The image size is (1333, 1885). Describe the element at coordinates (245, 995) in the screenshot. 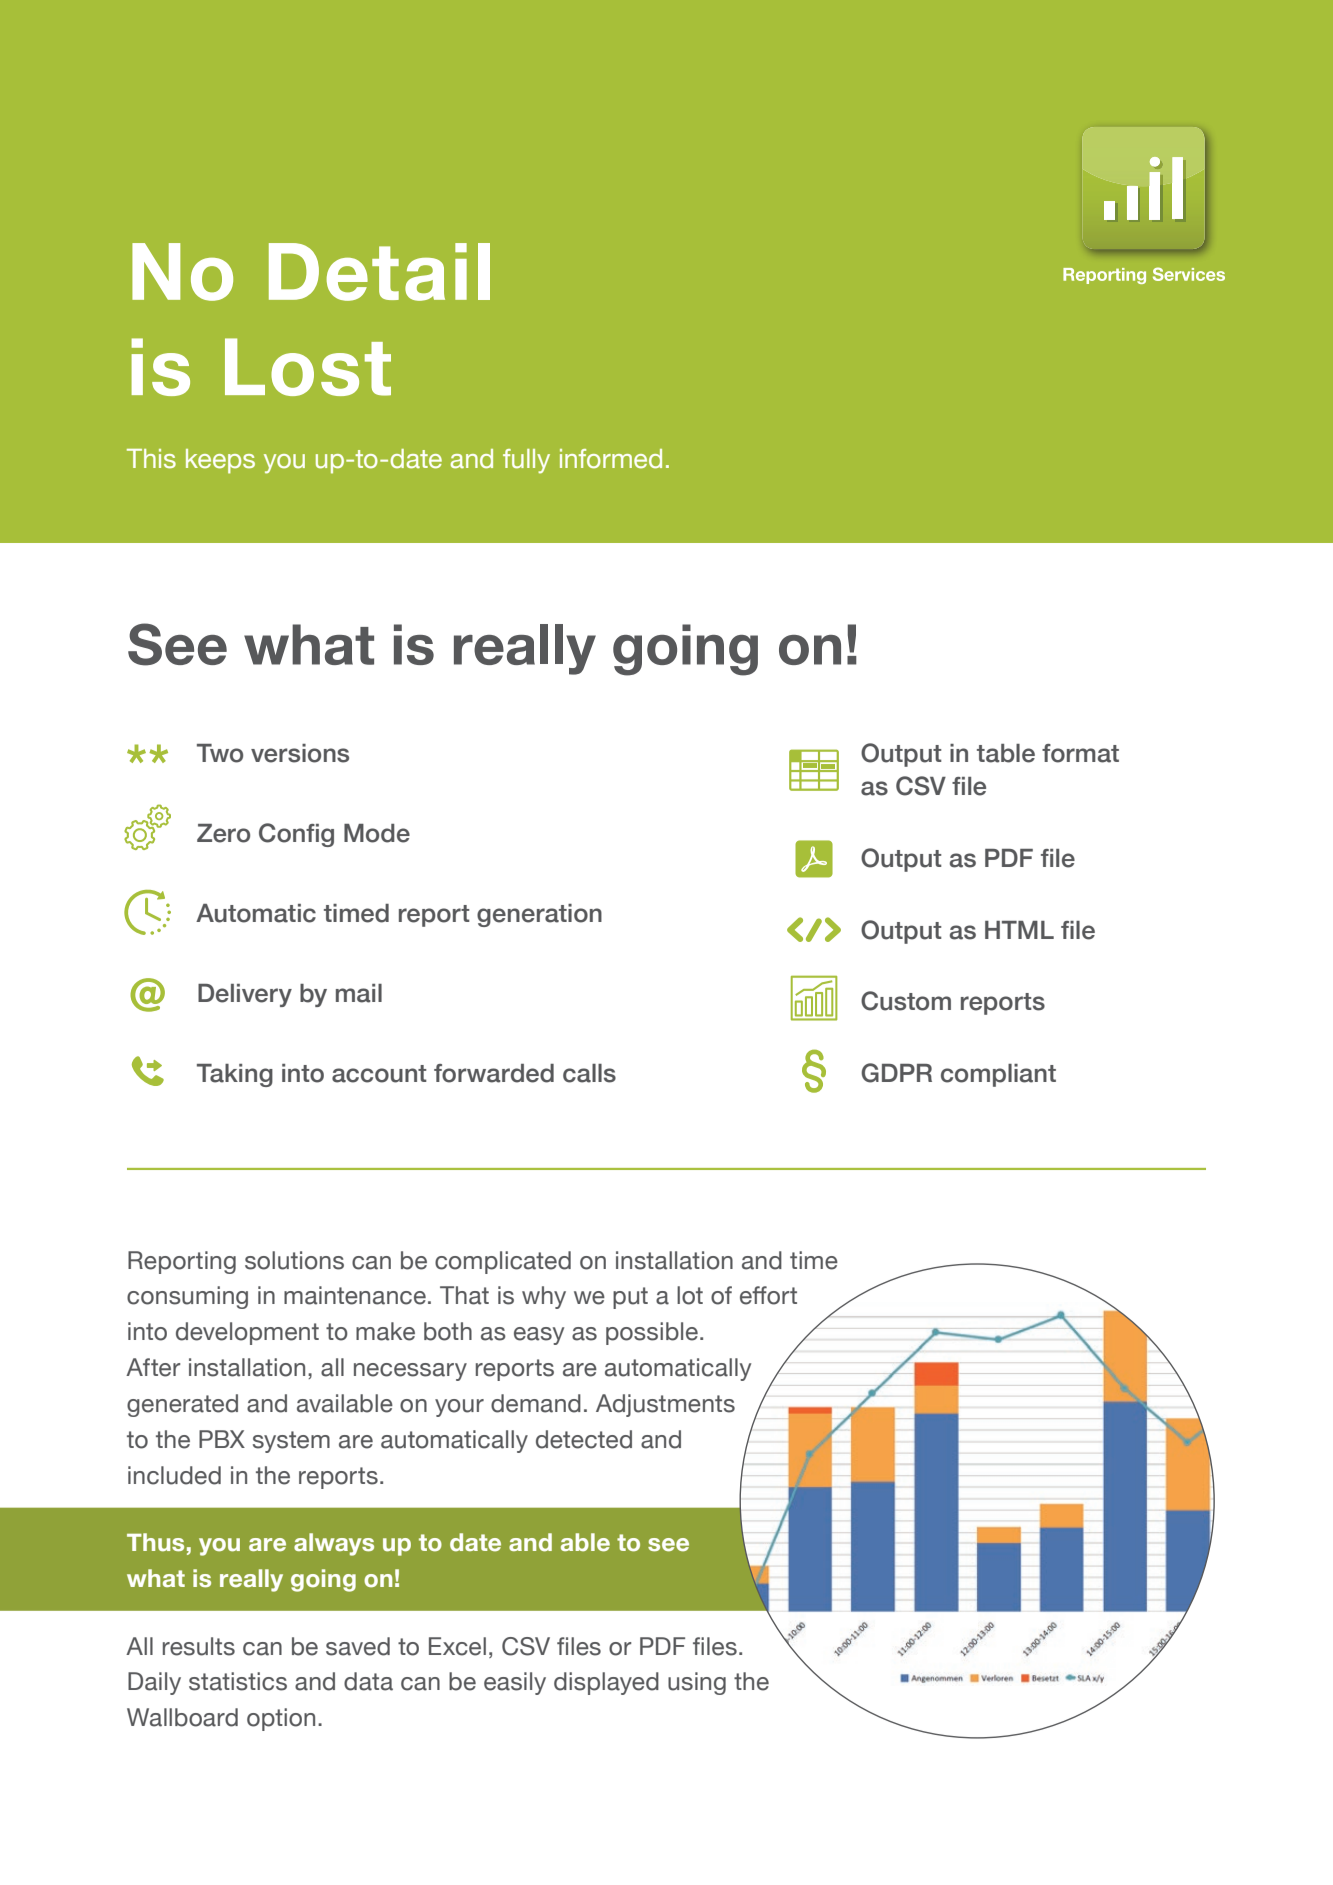

I see `Delivery` at that location.
